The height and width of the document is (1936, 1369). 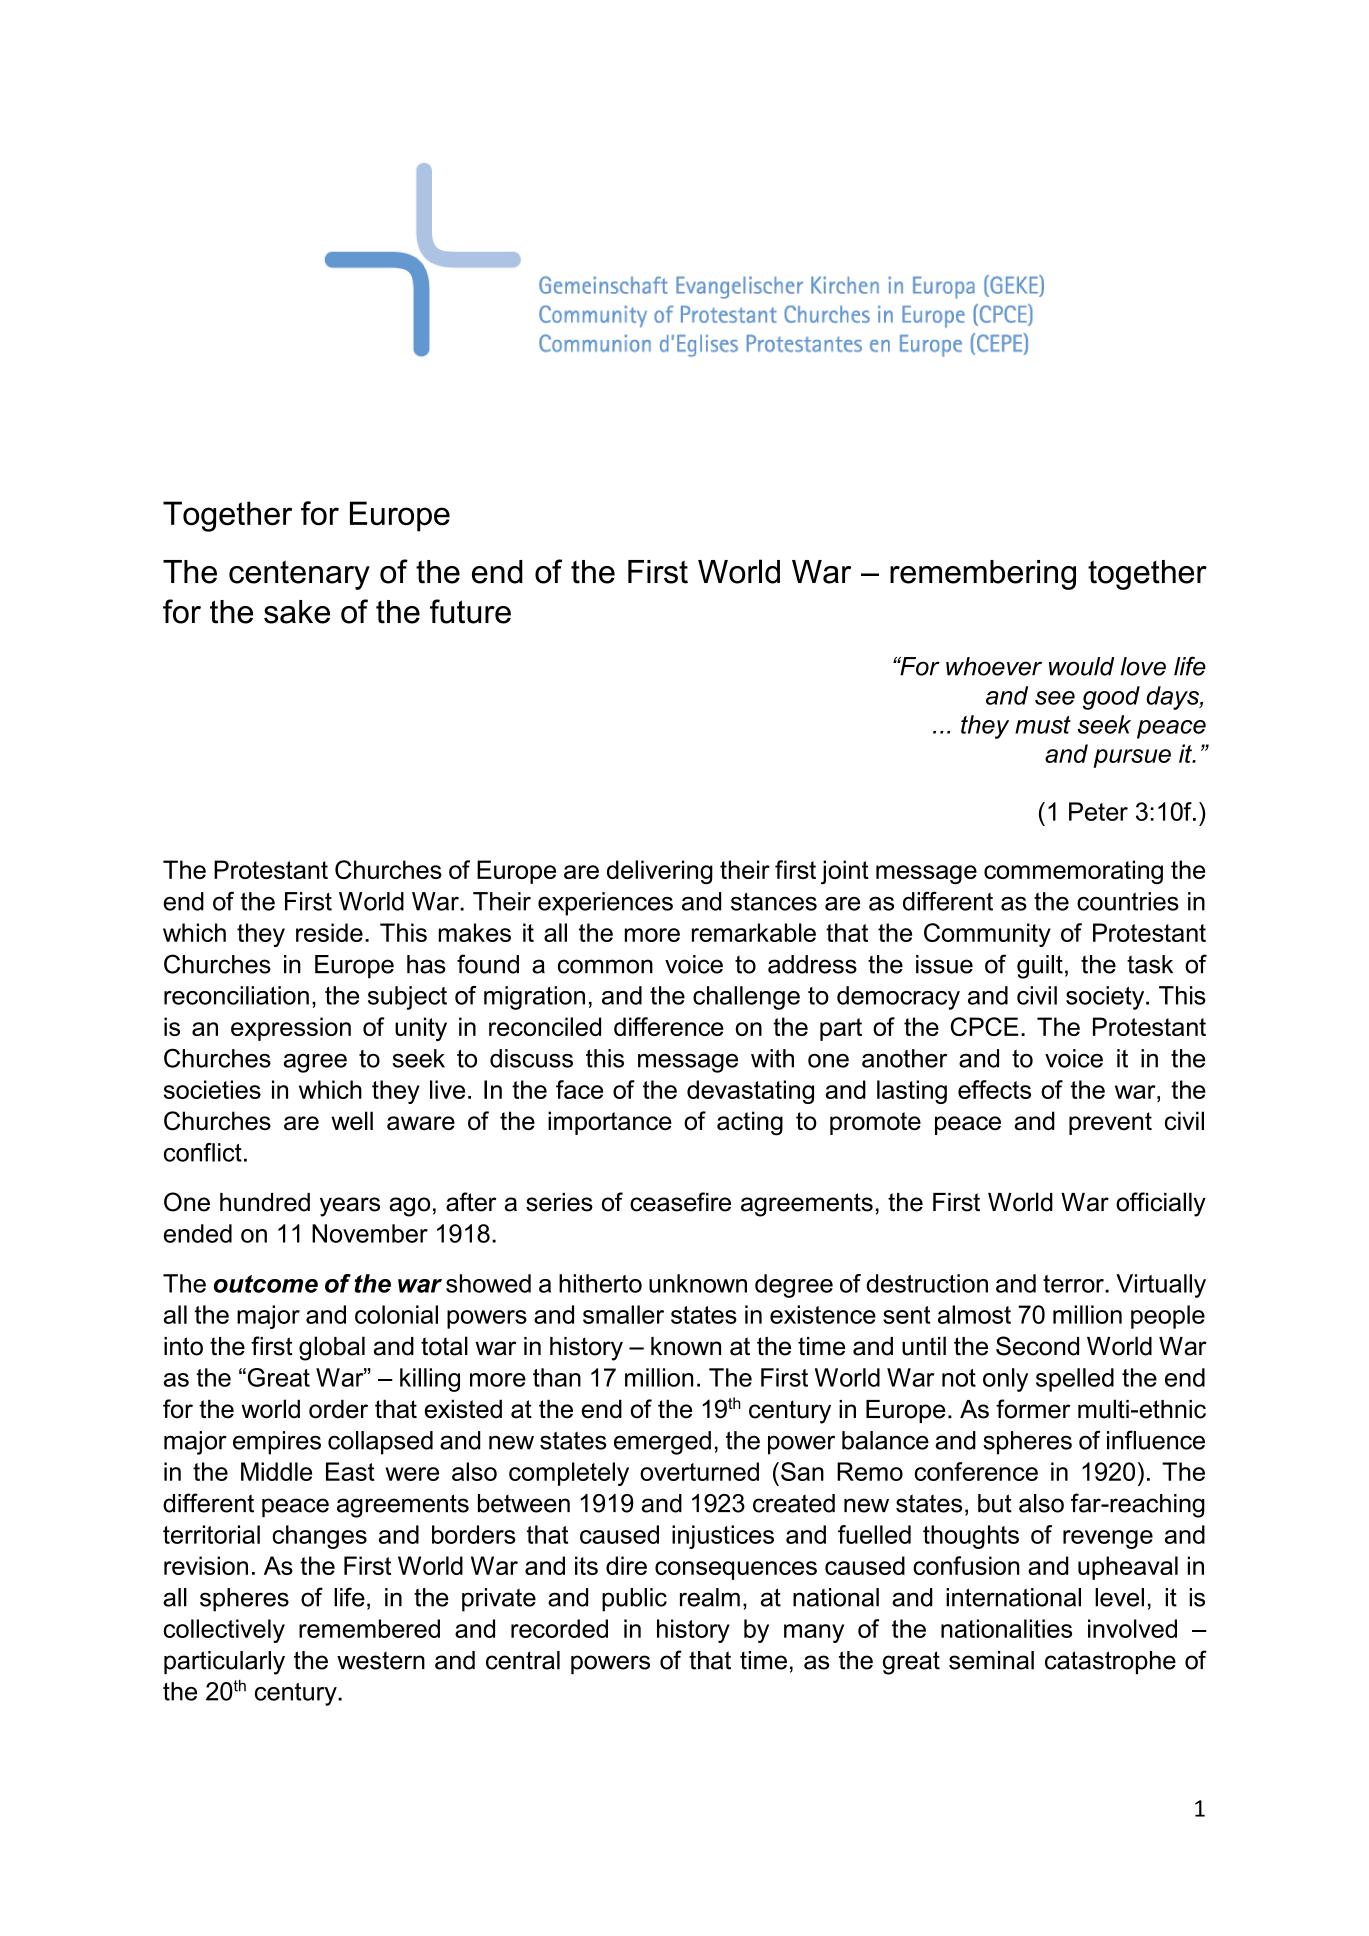 I want to click on sake, so click(x=297, y=612).
